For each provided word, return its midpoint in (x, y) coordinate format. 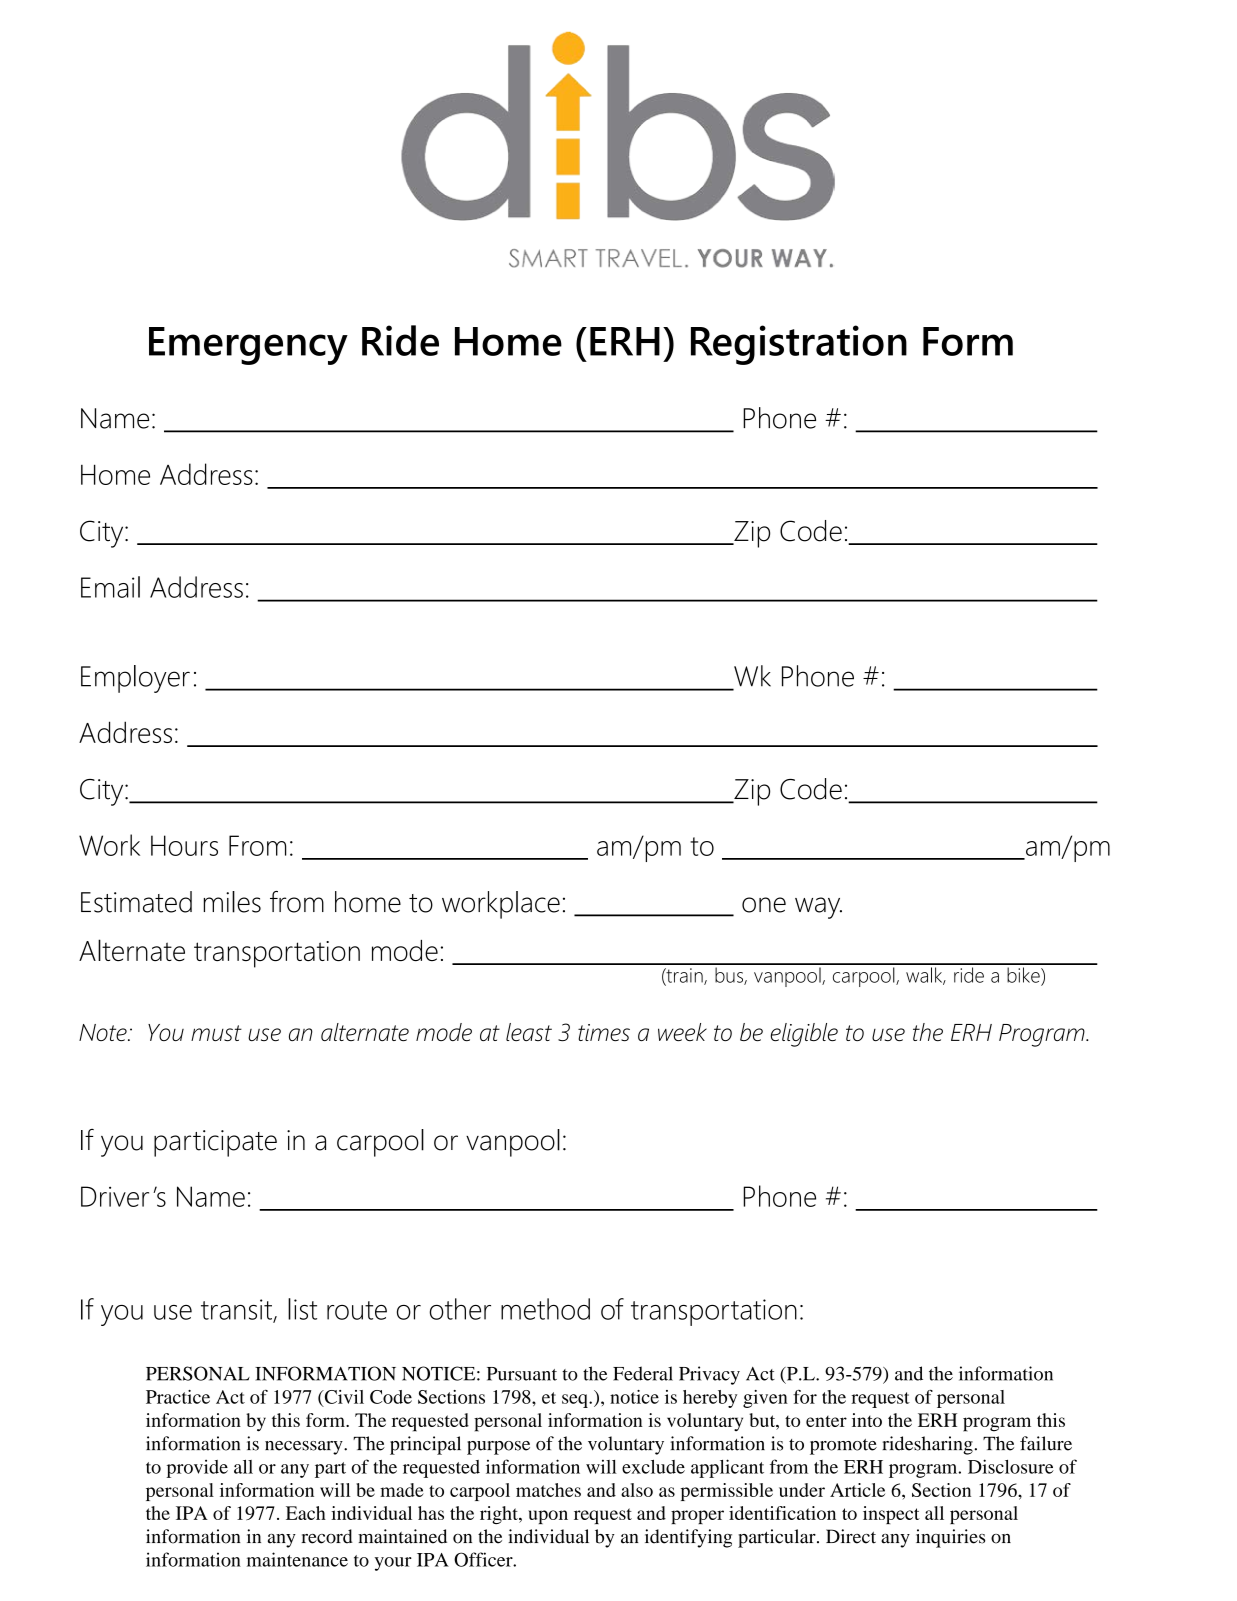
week (682, 1032)
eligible (804, 1035)
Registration (799, 345)
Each (306, 1513)
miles (232, 902)
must (216, 1033)
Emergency (248, 346)
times (604, 1032)
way (818, 908)
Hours (184, 845)
